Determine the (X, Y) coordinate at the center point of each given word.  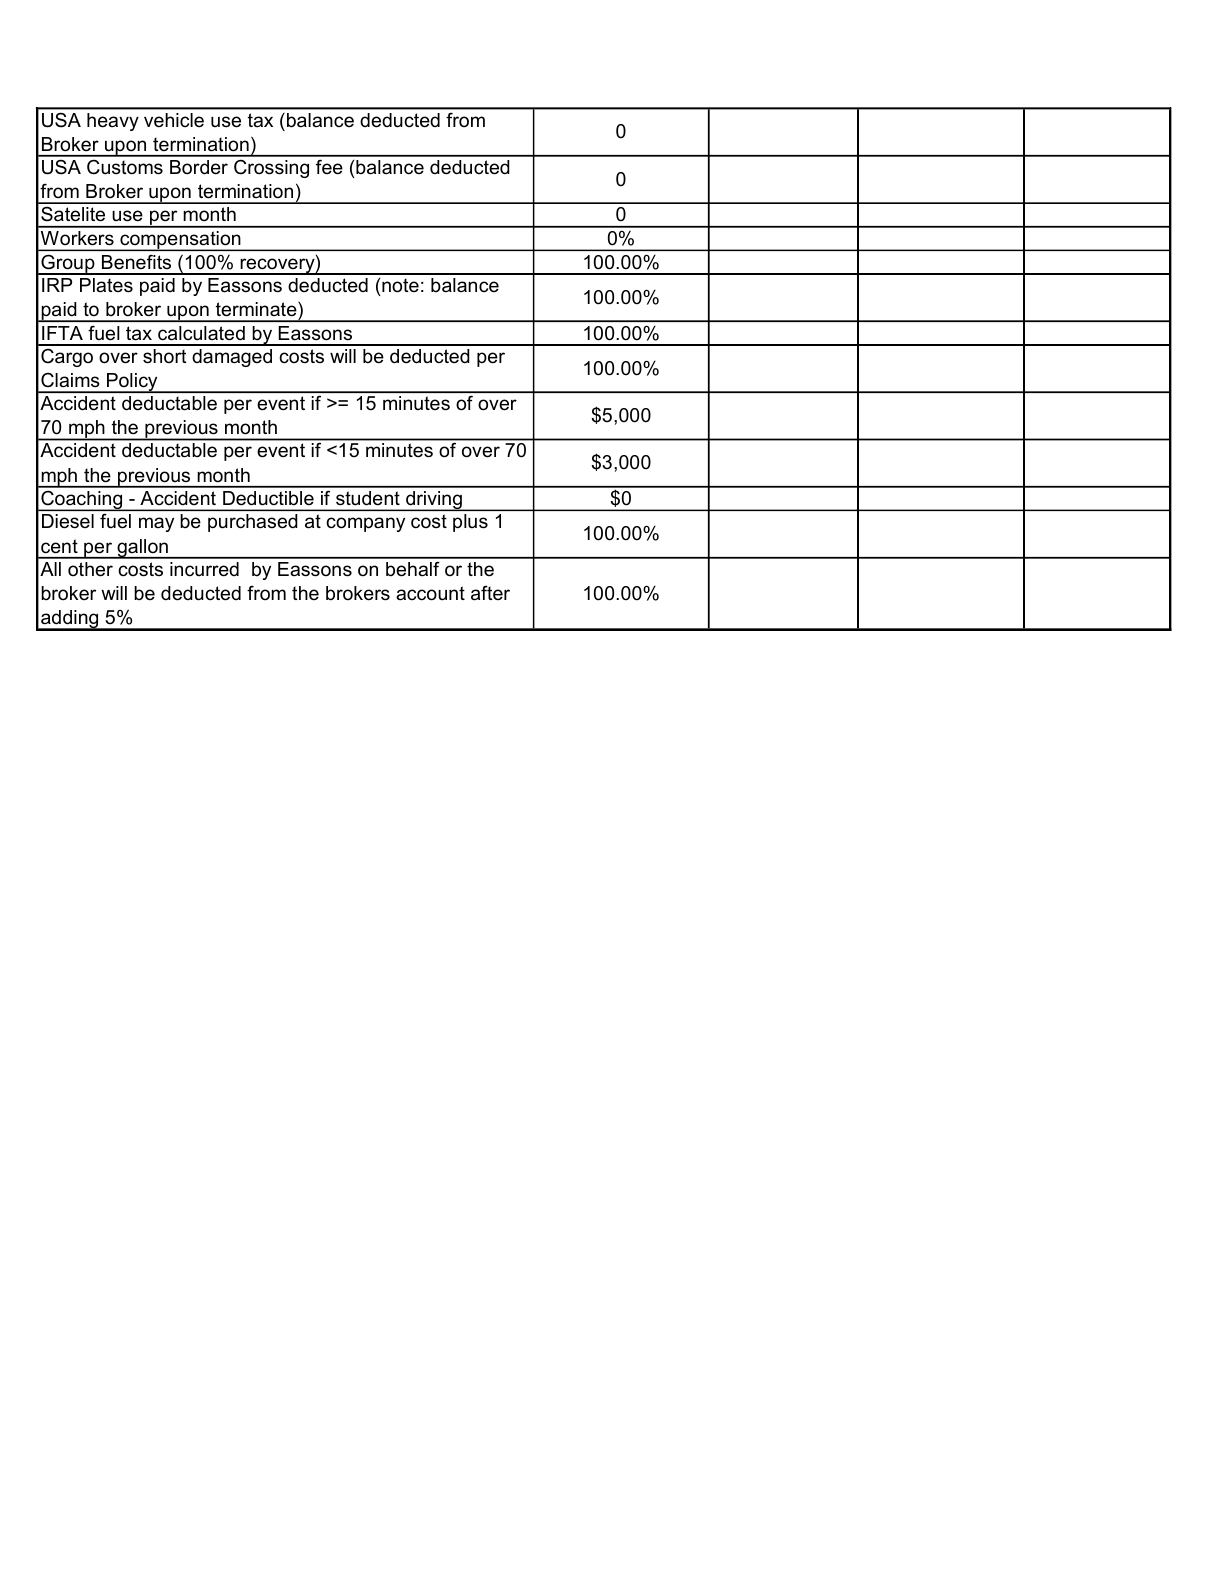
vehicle (174, 120)
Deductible (268, 498)
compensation (180, 241)
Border (199, 167)
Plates (106, 285)
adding (70, 620)
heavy (113, 122)
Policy (132, 383)
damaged (232, 358)
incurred (204, 569)
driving (434, 501)
